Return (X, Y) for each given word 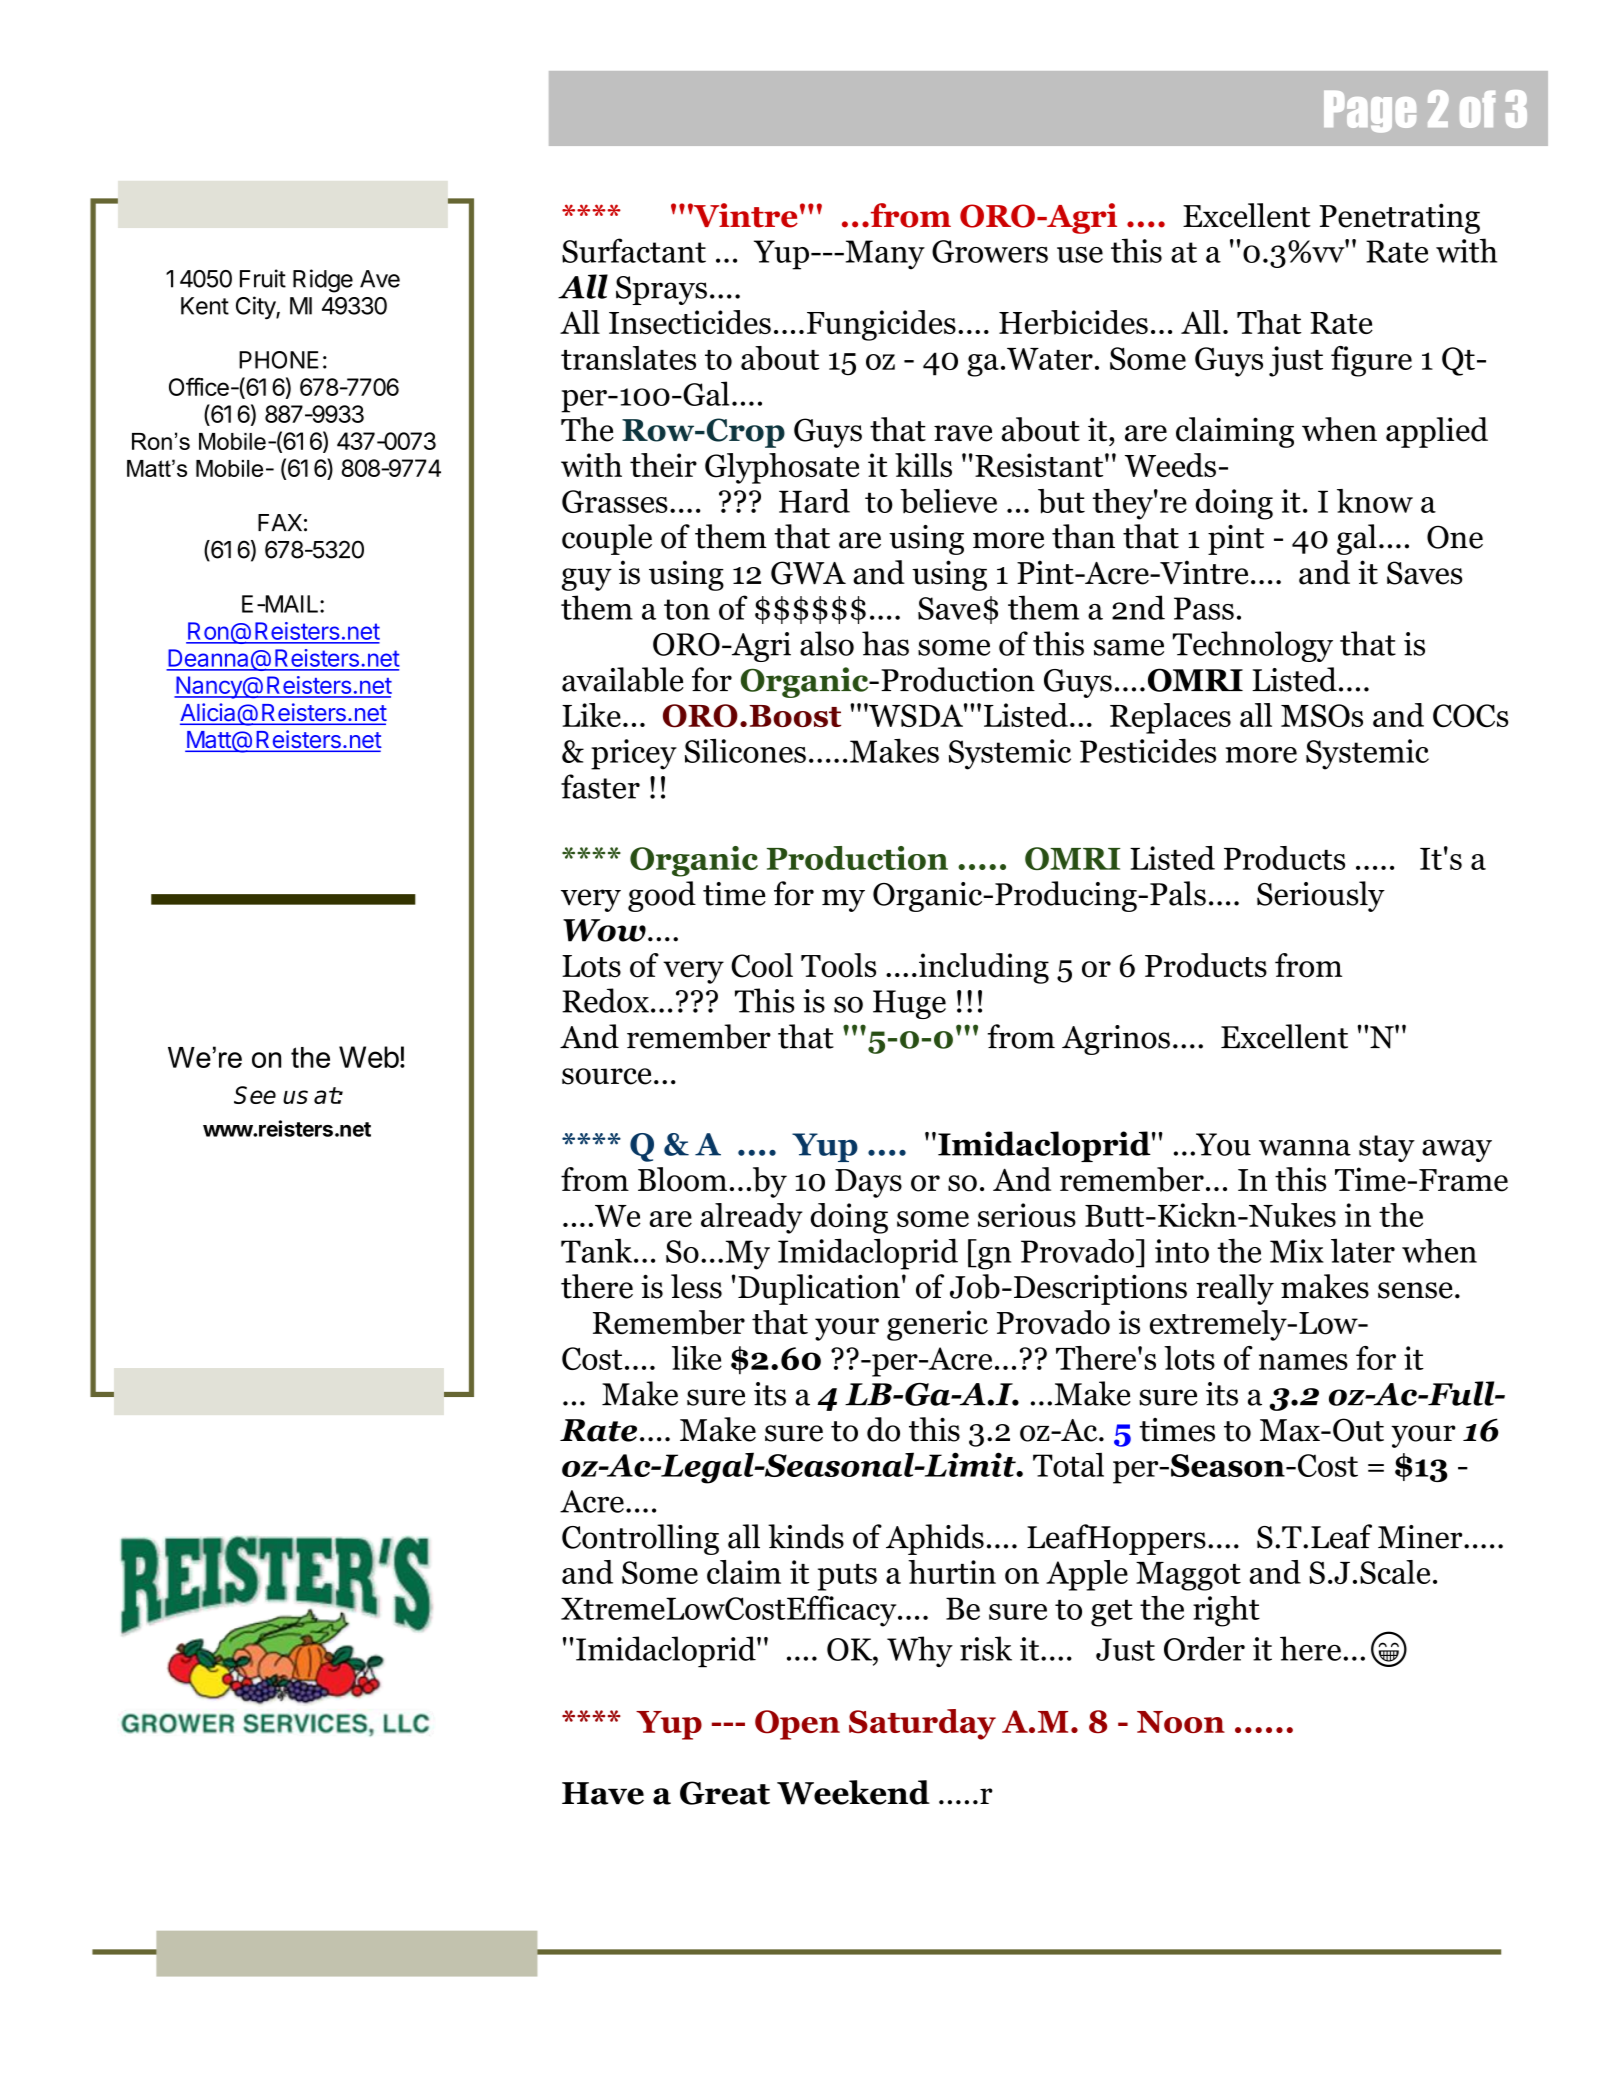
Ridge (323, 281)
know (1375, 501)
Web (369, 1057)
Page (1370, 112)
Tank (598, 1251)
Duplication (819, 1289)
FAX (280, 522)
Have (603, 1793)
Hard (814, 501)
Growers (990, 251)
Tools (838, 965)
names (1303, 1362)
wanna (1305, 1147)
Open (797, 1725)
